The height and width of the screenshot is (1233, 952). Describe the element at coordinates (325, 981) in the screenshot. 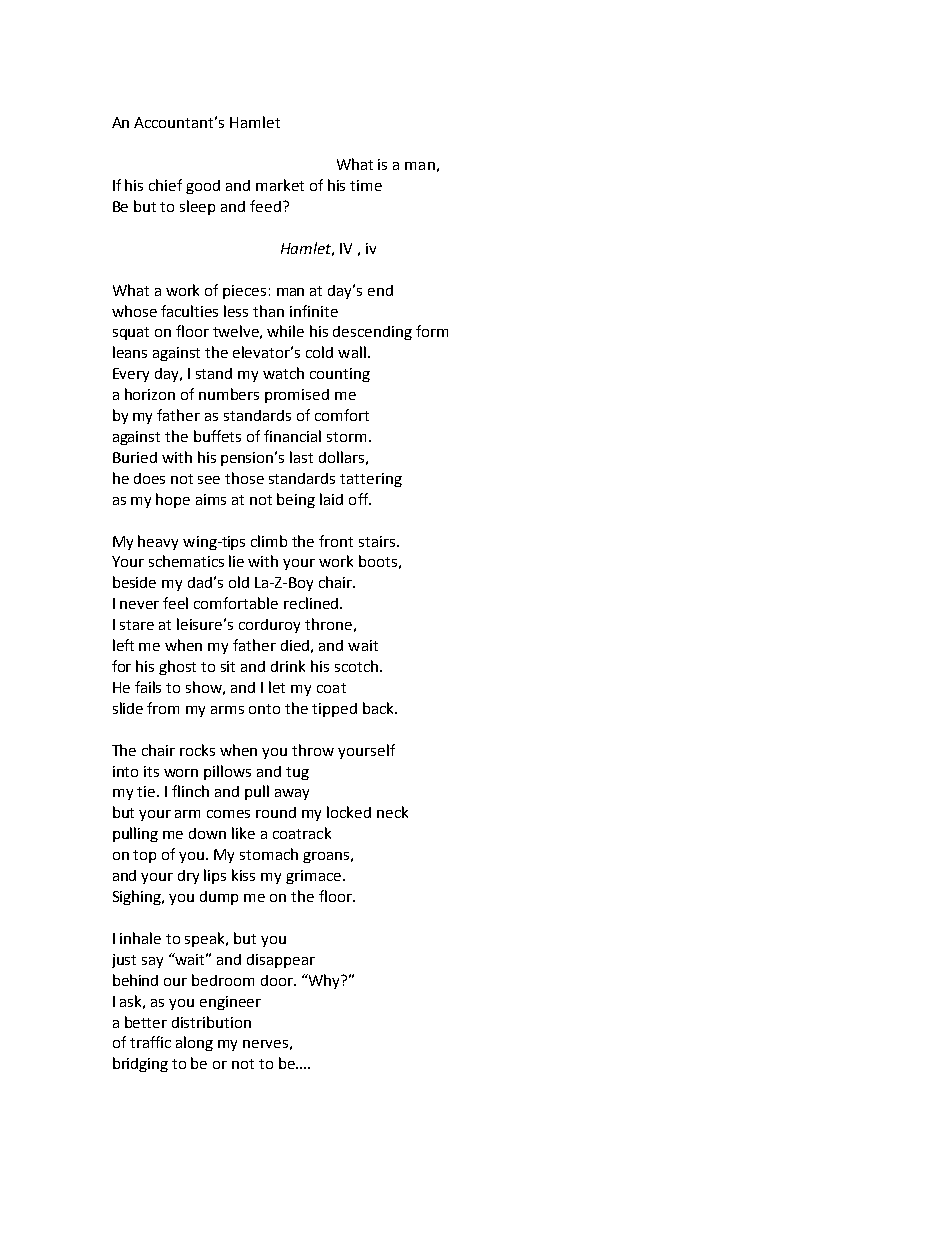

I see `Why` at that location.
